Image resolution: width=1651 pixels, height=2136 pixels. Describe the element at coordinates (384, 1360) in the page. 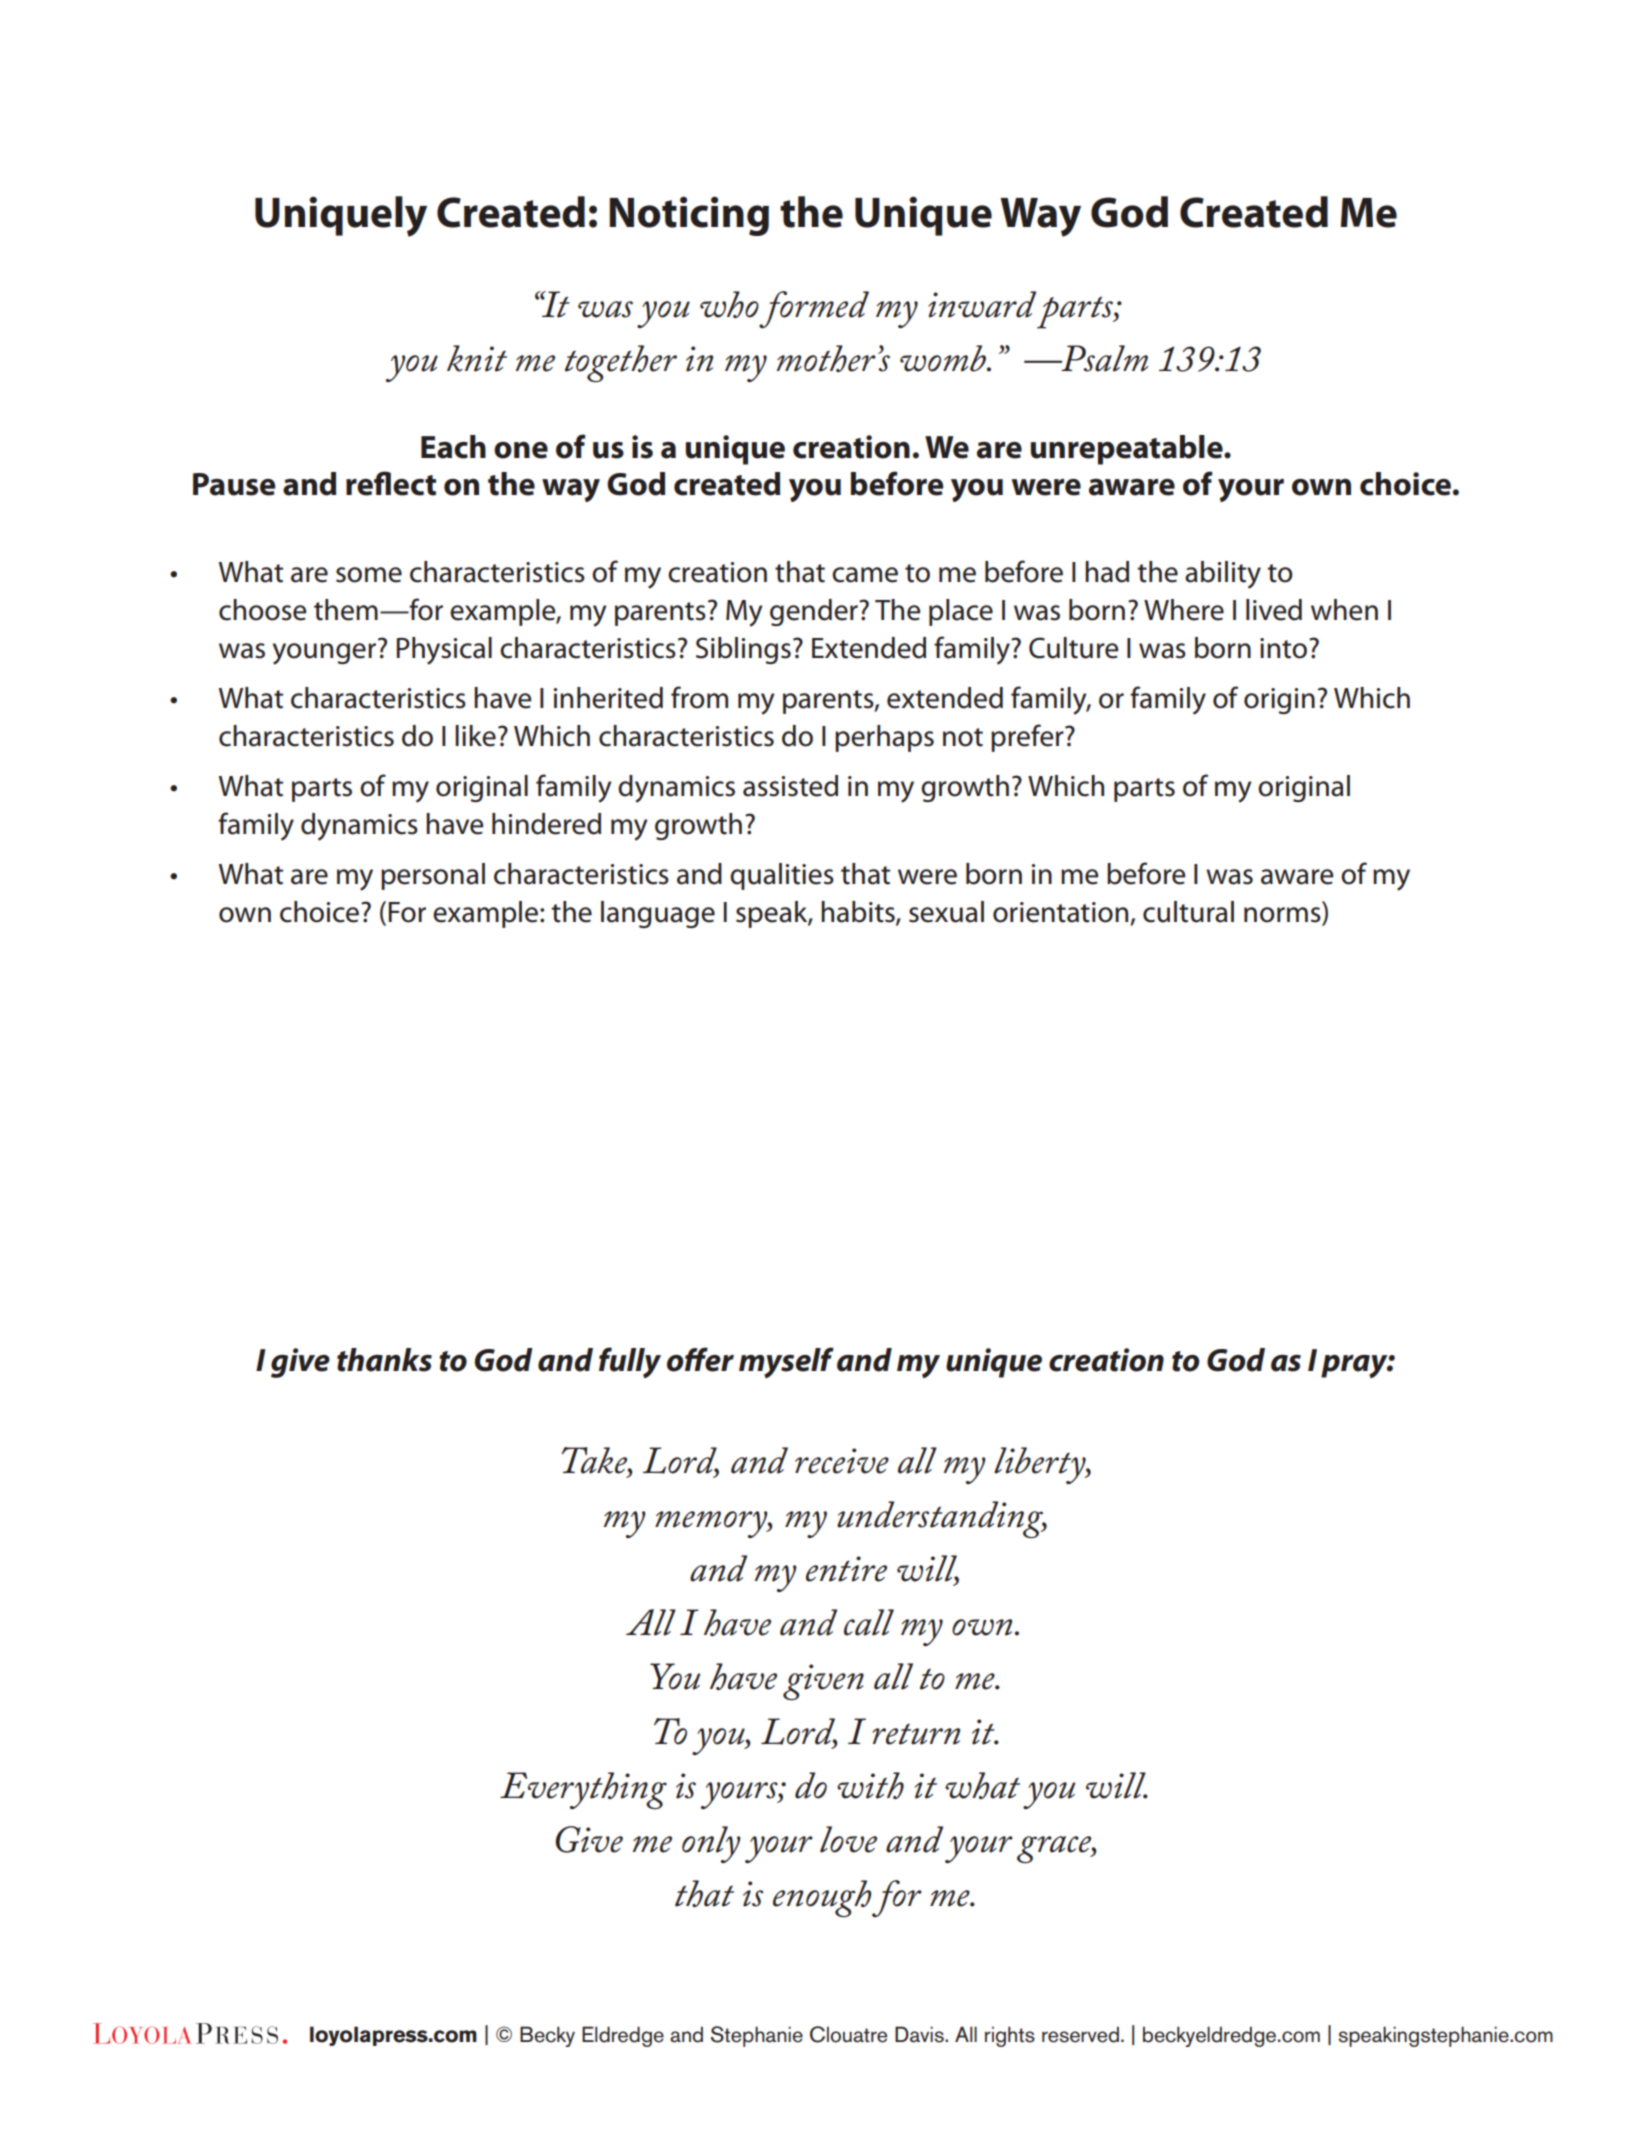

I see `thanks` at that location.
